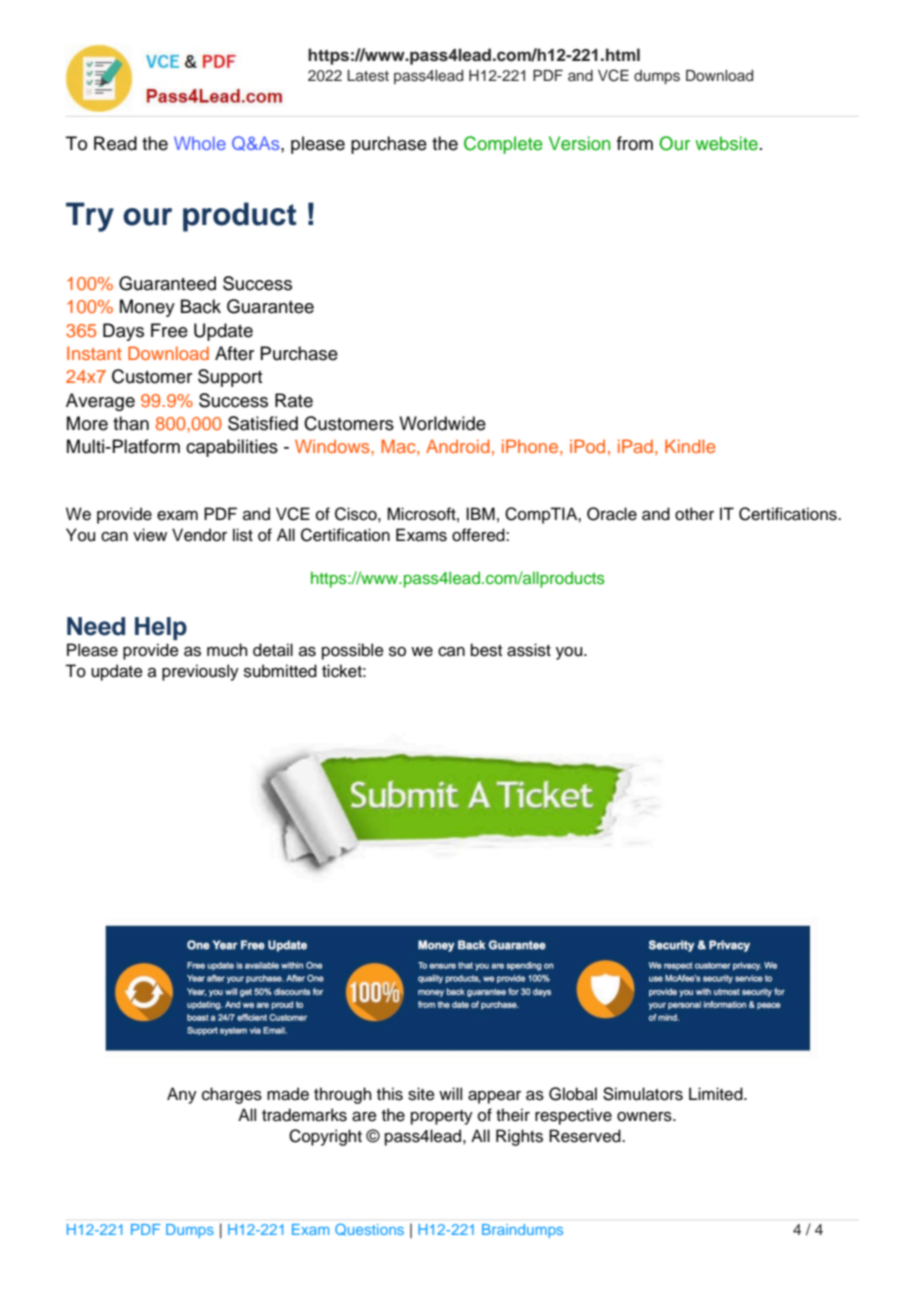 The image size is (924, 1308). I want to click on possible, so click(353, 651).
